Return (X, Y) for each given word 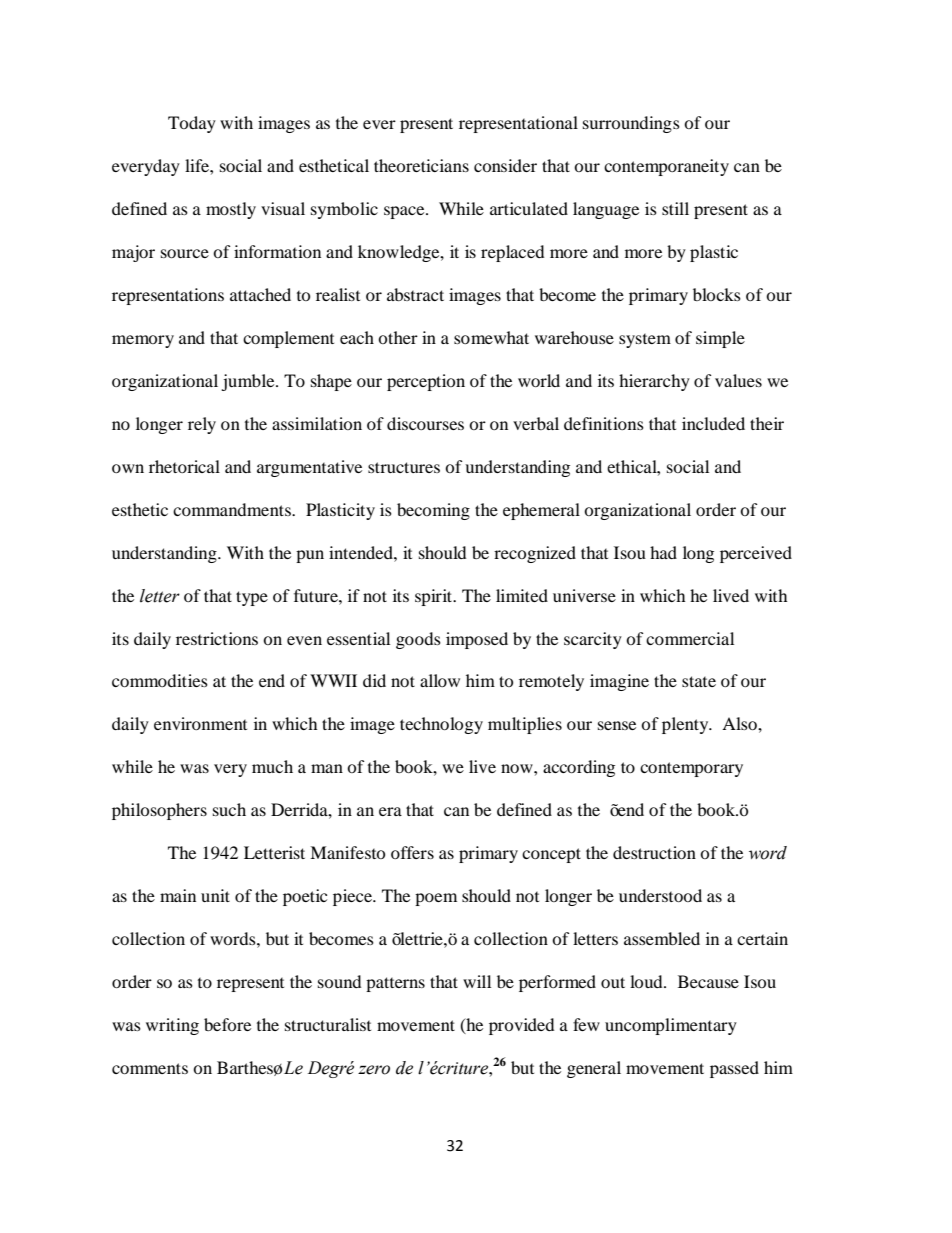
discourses (425, 423)
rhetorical (184, 466)
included (713, 423)
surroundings (631, 124)
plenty (686, 725)
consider (505, 165)
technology (441, 725)
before (227, 1024)
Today (192, 124)
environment (200, 723)
